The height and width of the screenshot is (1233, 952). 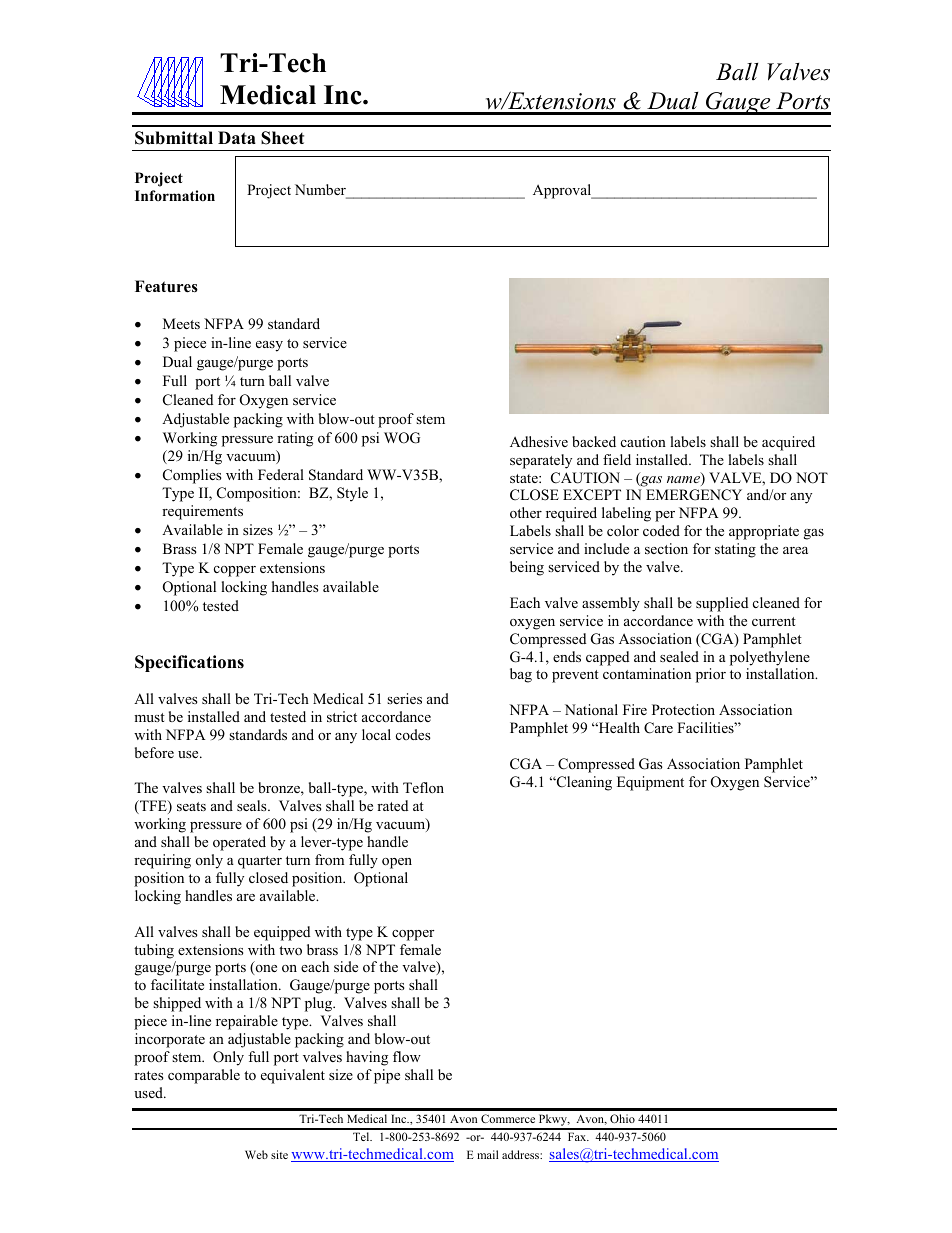 What do you see at coordinates (237, 137) in the screenshot?
I see `Data` at bounding box center [237, 137].
